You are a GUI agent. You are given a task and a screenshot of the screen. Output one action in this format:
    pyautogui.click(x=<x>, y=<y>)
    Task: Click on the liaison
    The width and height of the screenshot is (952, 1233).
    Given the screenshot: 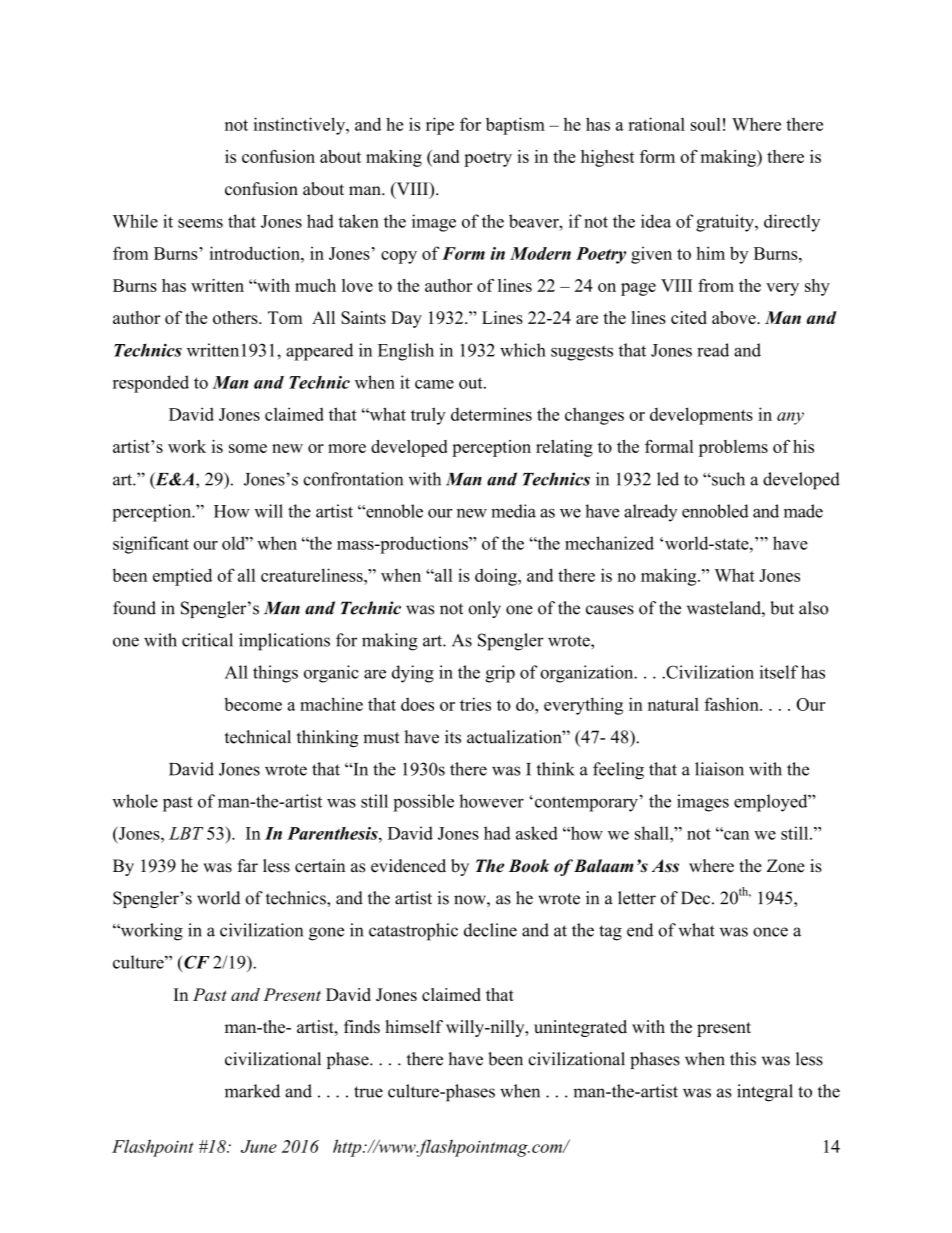 What is the action you would take?
    pyautogui.click(x=719, y=769)
